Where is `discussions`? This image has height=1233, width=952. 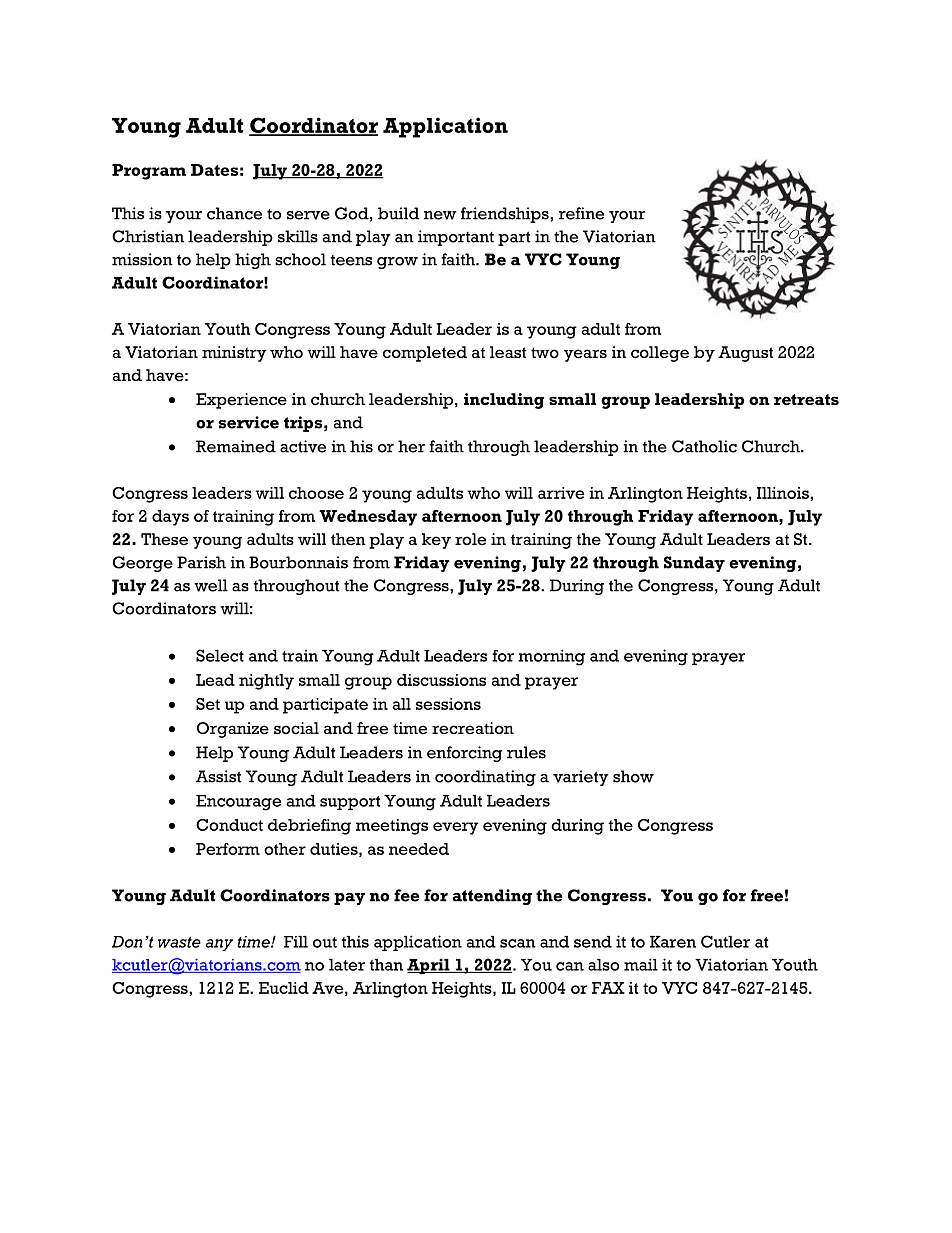
discussions is located at coordinates (441, 680).
